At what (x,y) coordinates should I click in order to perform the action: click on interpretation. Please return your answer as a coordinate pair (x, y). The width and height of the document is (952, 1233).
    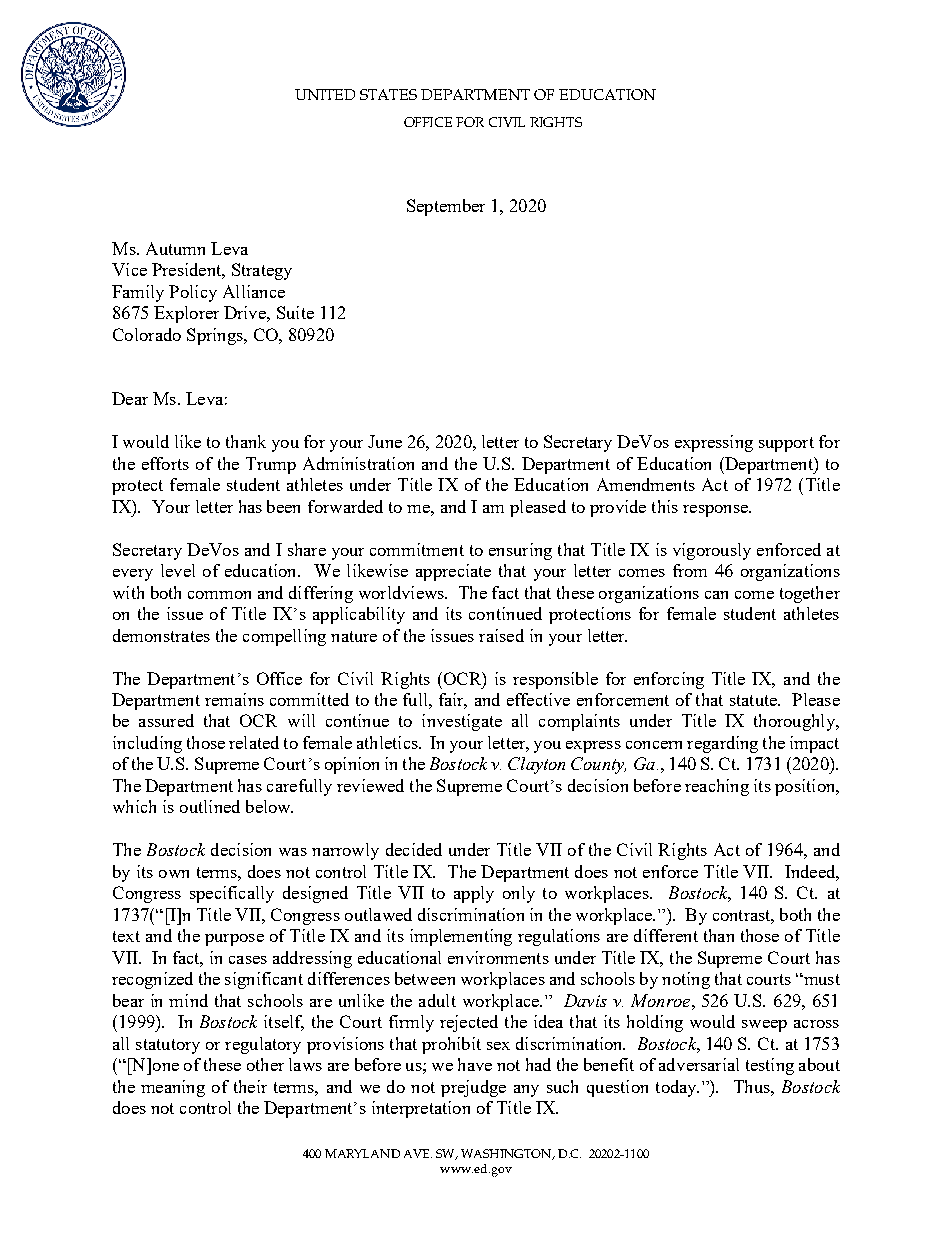
    Looking at the image, I should click on (421, 1109).
